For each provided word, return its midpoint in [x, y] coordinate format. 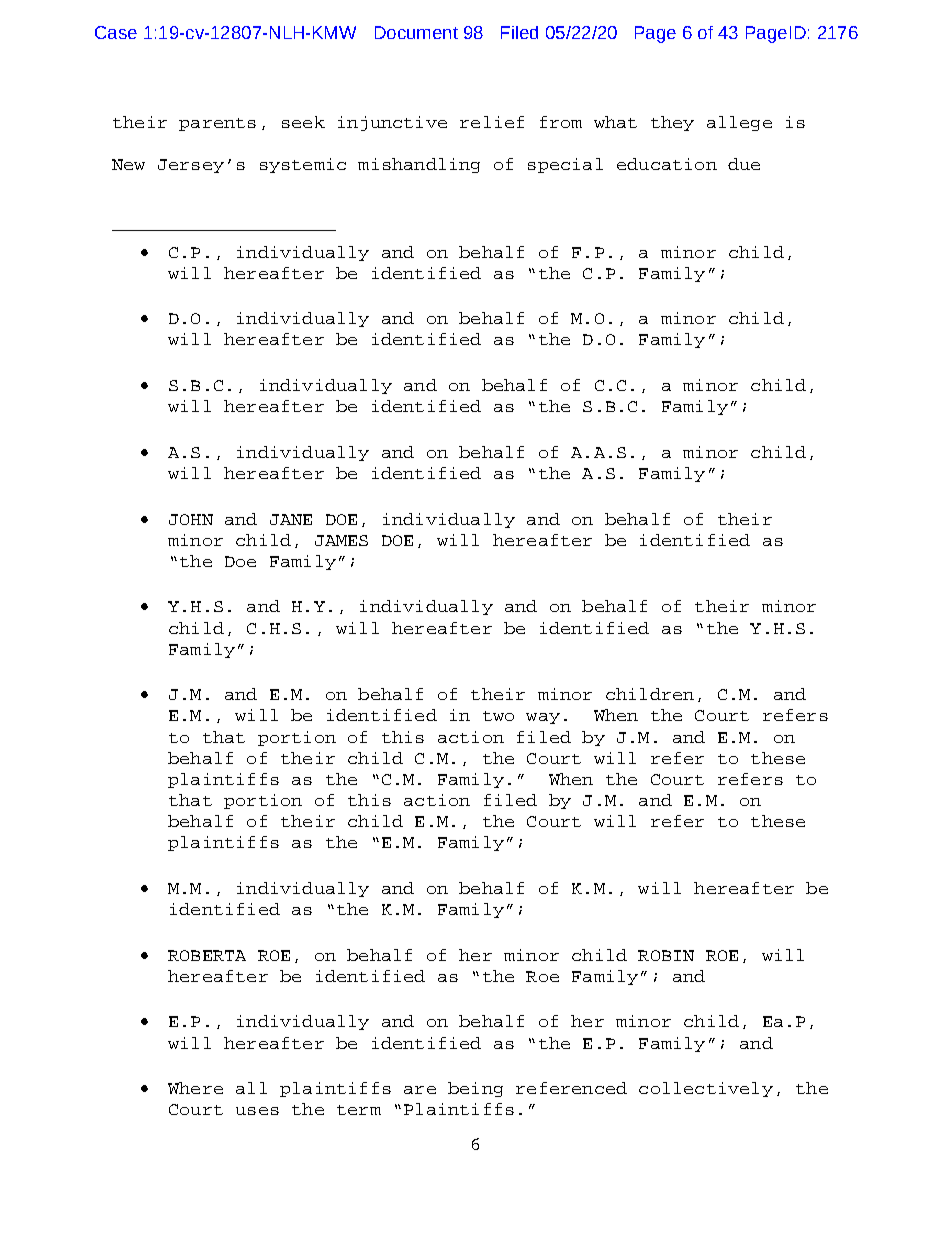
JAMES [341, 540]
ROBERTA [207, 955]
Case [116, 32]
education [667, 164]
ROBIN [666, 955]
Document [416, 32]
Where [195, 1088]
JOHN [191, 519]
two [498, 716]
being [475, 1089]
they [672, 123]
